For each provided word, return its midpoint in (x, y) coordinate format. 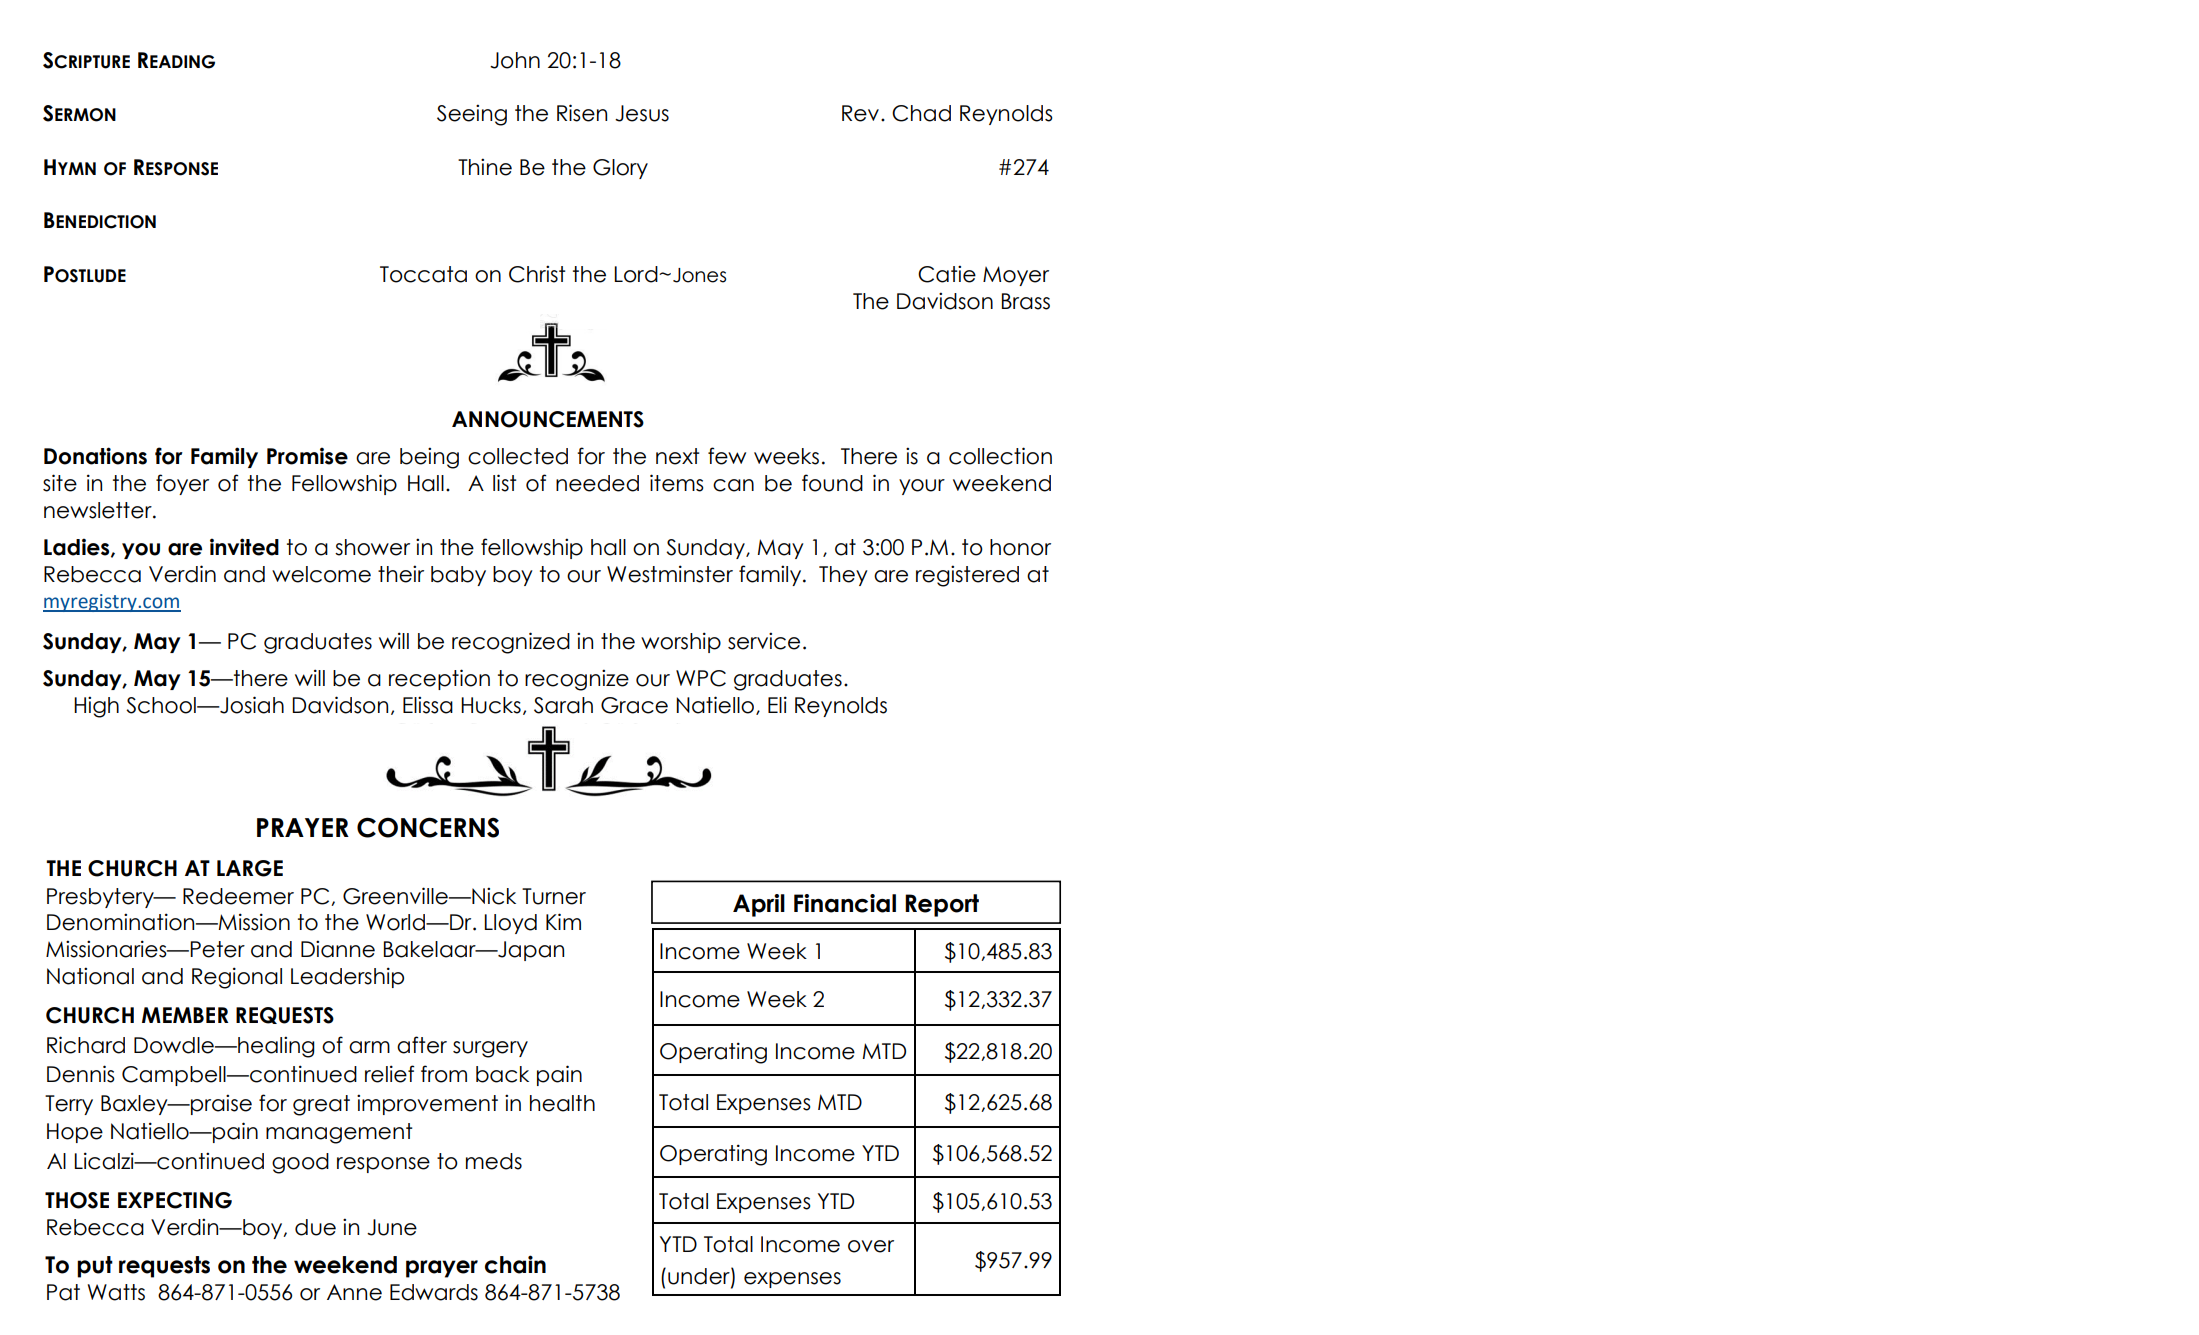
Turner (554, 896)
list (504, 483)
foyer (182, 484)
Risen (582, 113)
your (922, 487)
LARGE (250, 868)
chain (515, 1264)
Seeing (472, 115)
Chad (921, 113)
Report (942, 905)
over (871, 1246)
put (95, 1267)
